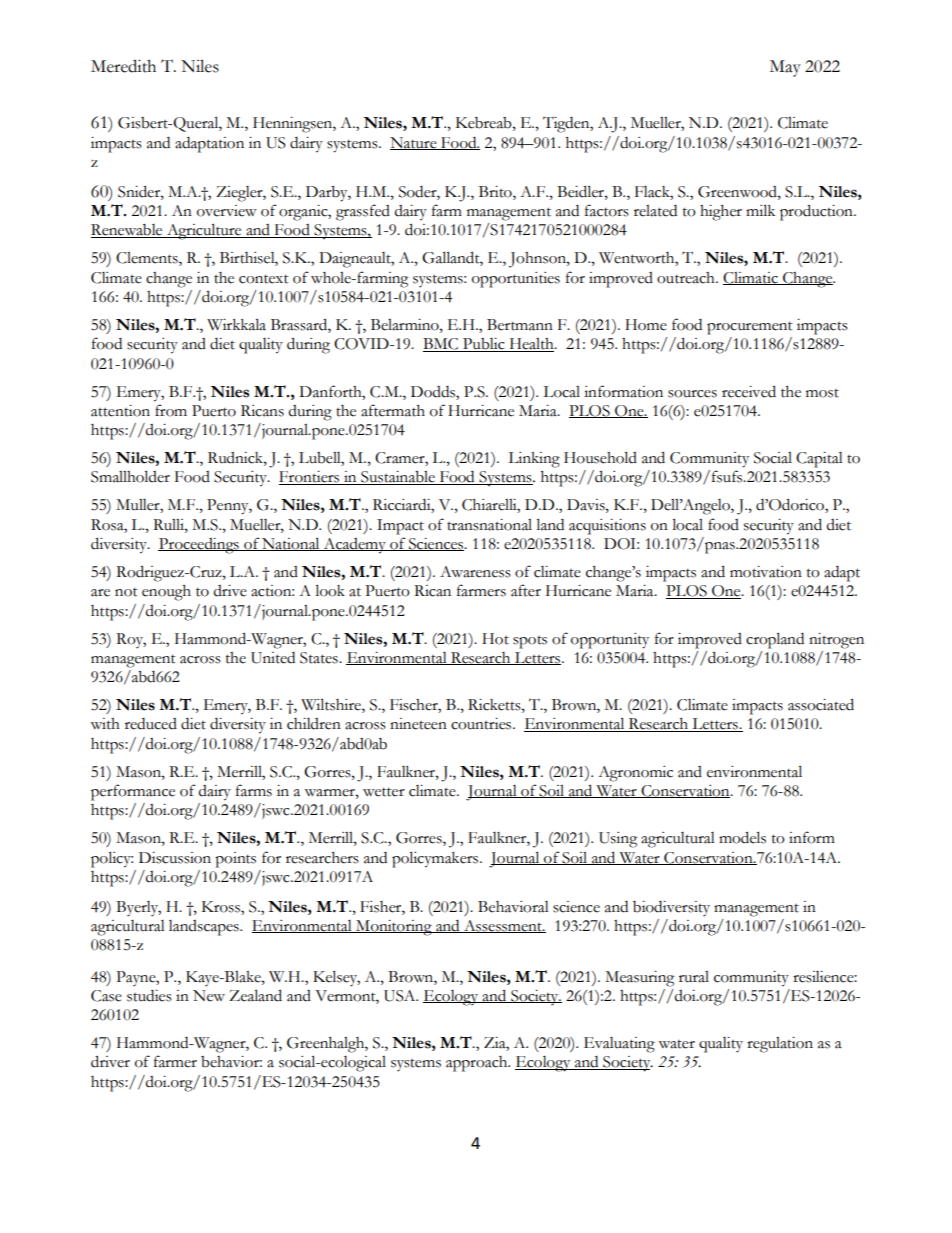  I want to click on studies, so click(149, 996).
